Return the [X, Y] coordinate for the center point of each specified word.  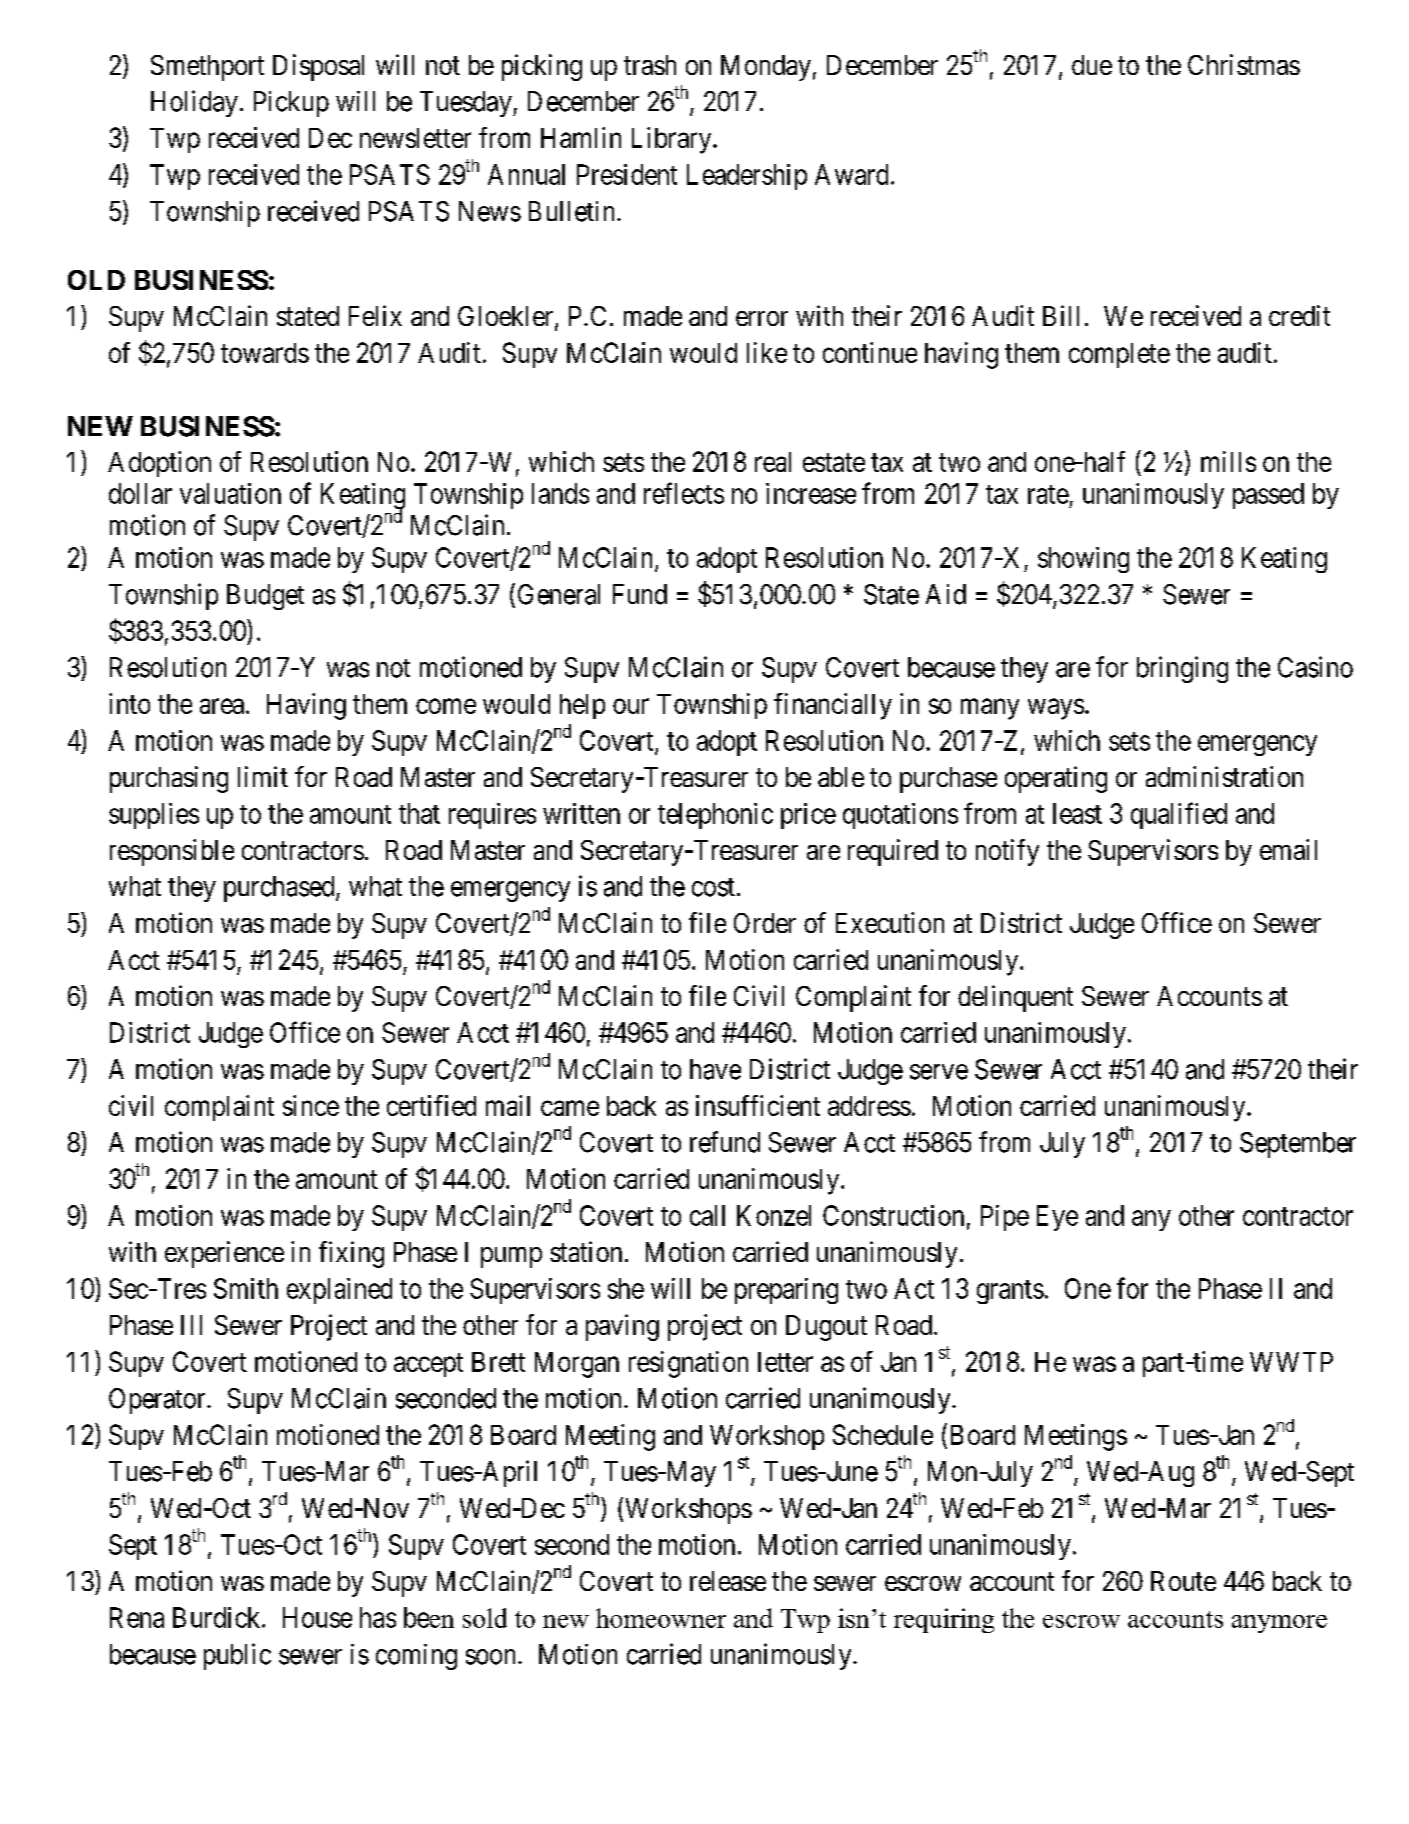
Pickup [291, 104]
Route [1183, 1581]
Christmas [1244, 64]
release [728, 1581]
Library [673, 140]
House [317, 1617]
